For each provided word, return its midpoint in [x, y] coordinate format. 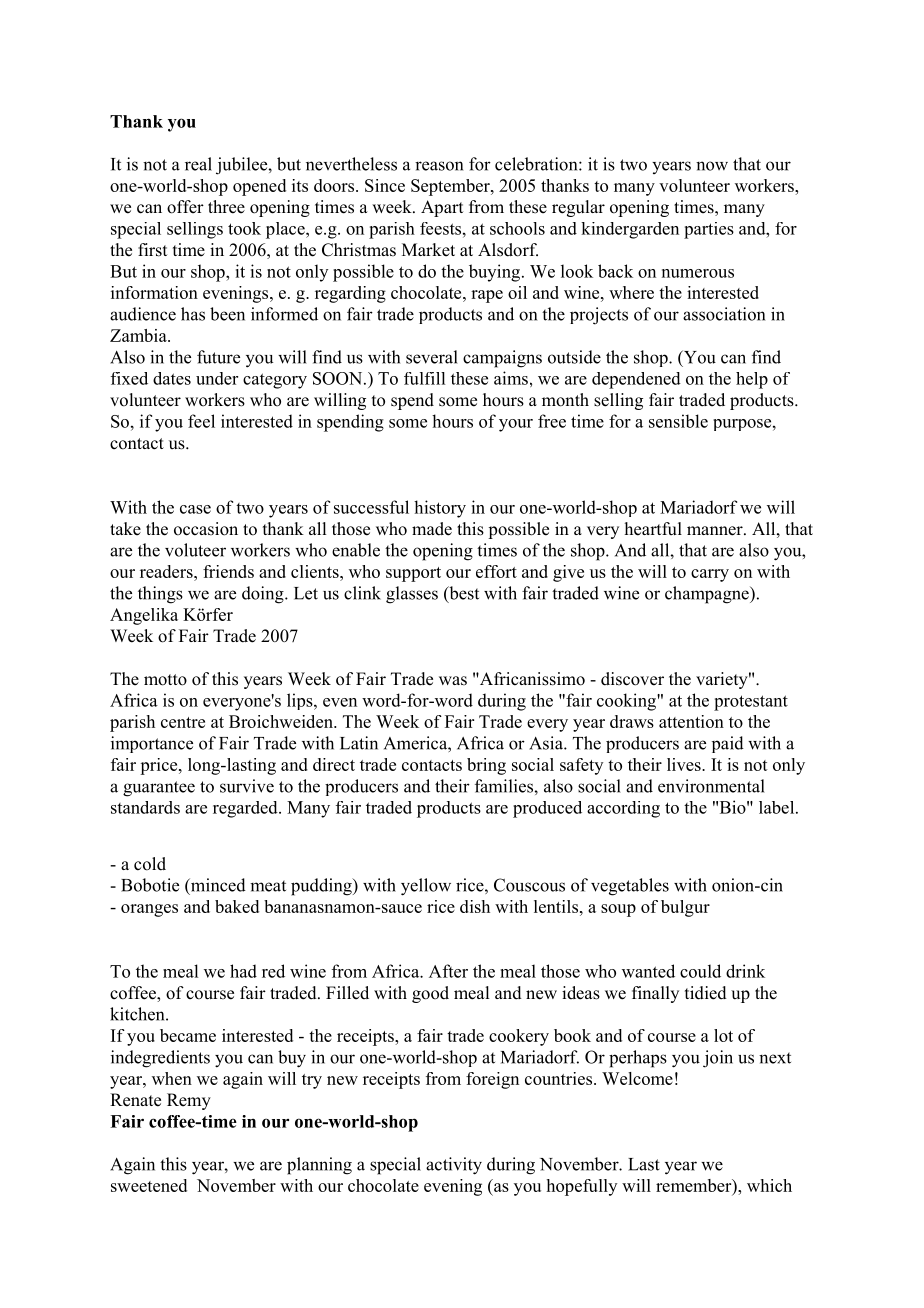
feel [201, 421]
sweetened [149, 1185]
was [453, 681]
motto [165, 680]
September [451, 187]
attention [691, 721]
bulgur [685, 908]
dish [475, 906]
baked [237, 906]
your [516, 425]
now [712, 166]
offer [185, 207]
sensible [678, 421]
